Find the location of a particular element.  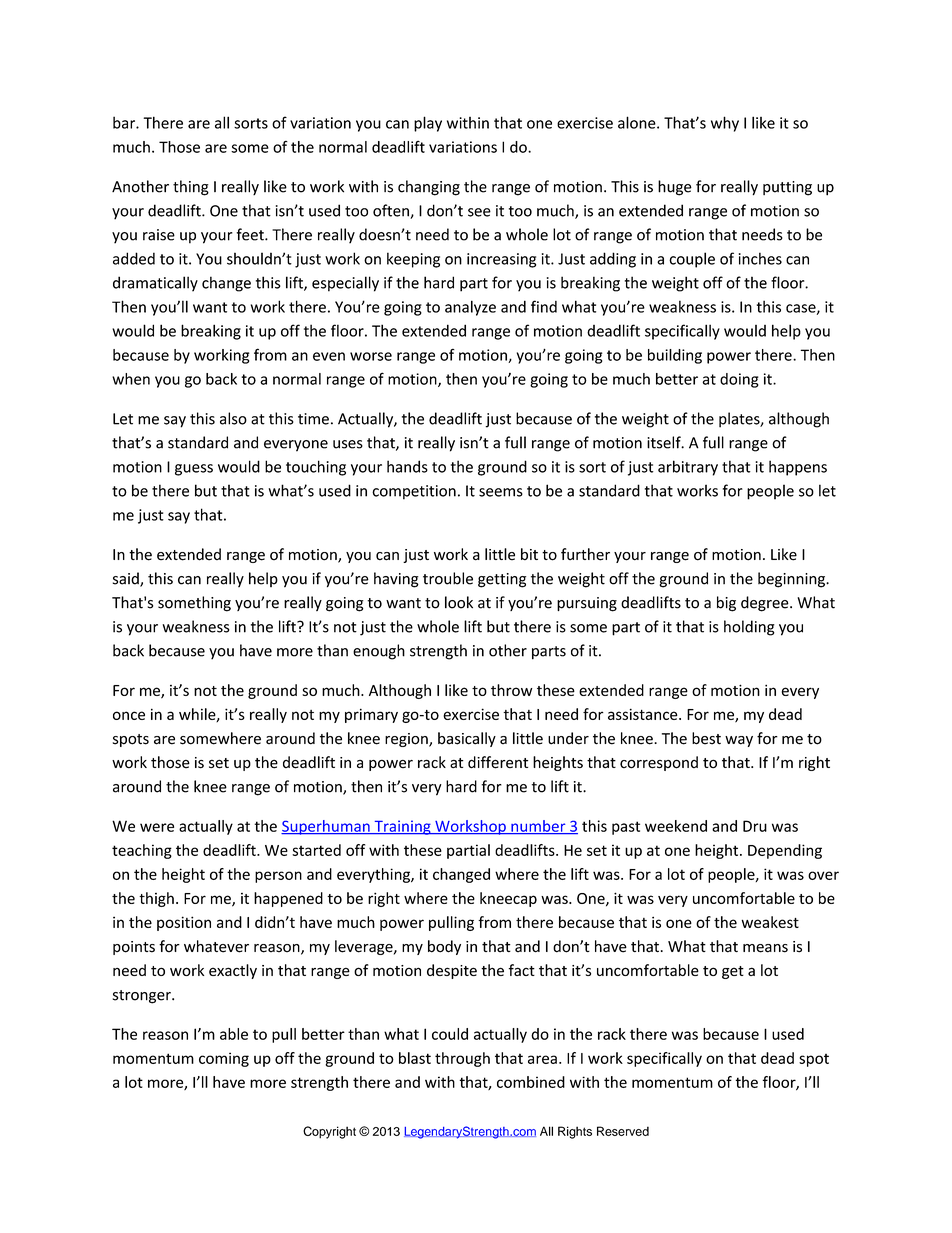

seems is located at coordinates (501, 492).
